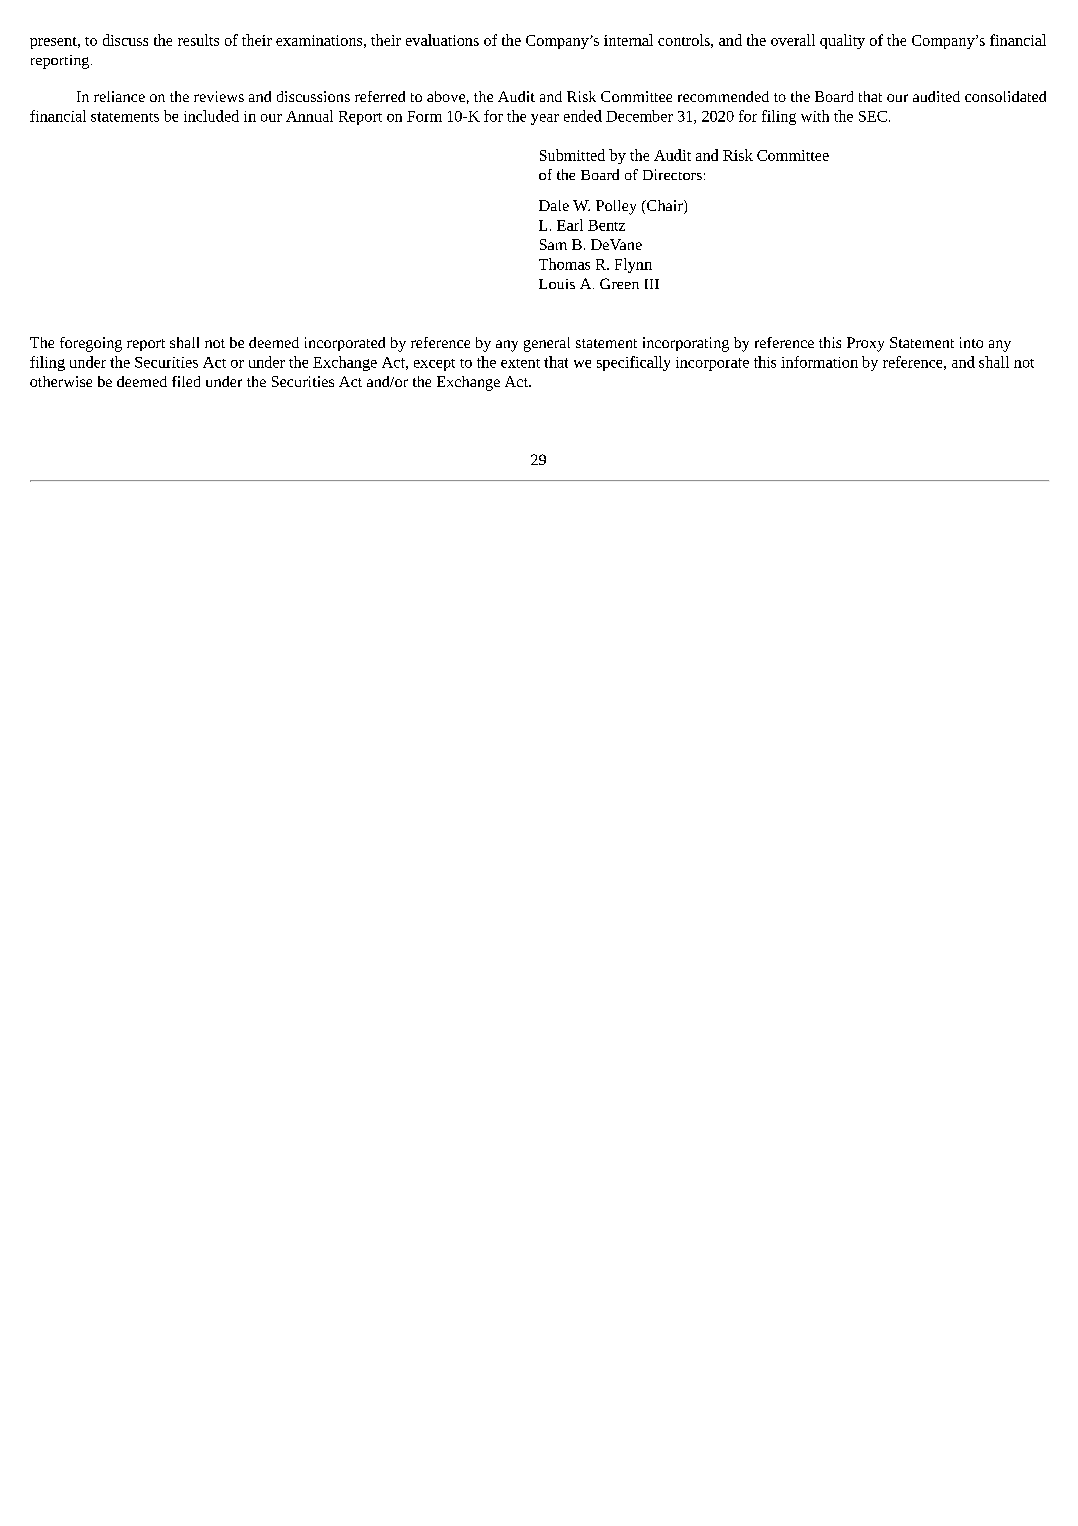 Image resolution: width=1078 pixels, height=1526 pixels. Describe the element at coordinates (865, 344) in the screenshot. I see `Proxy` at that location.
